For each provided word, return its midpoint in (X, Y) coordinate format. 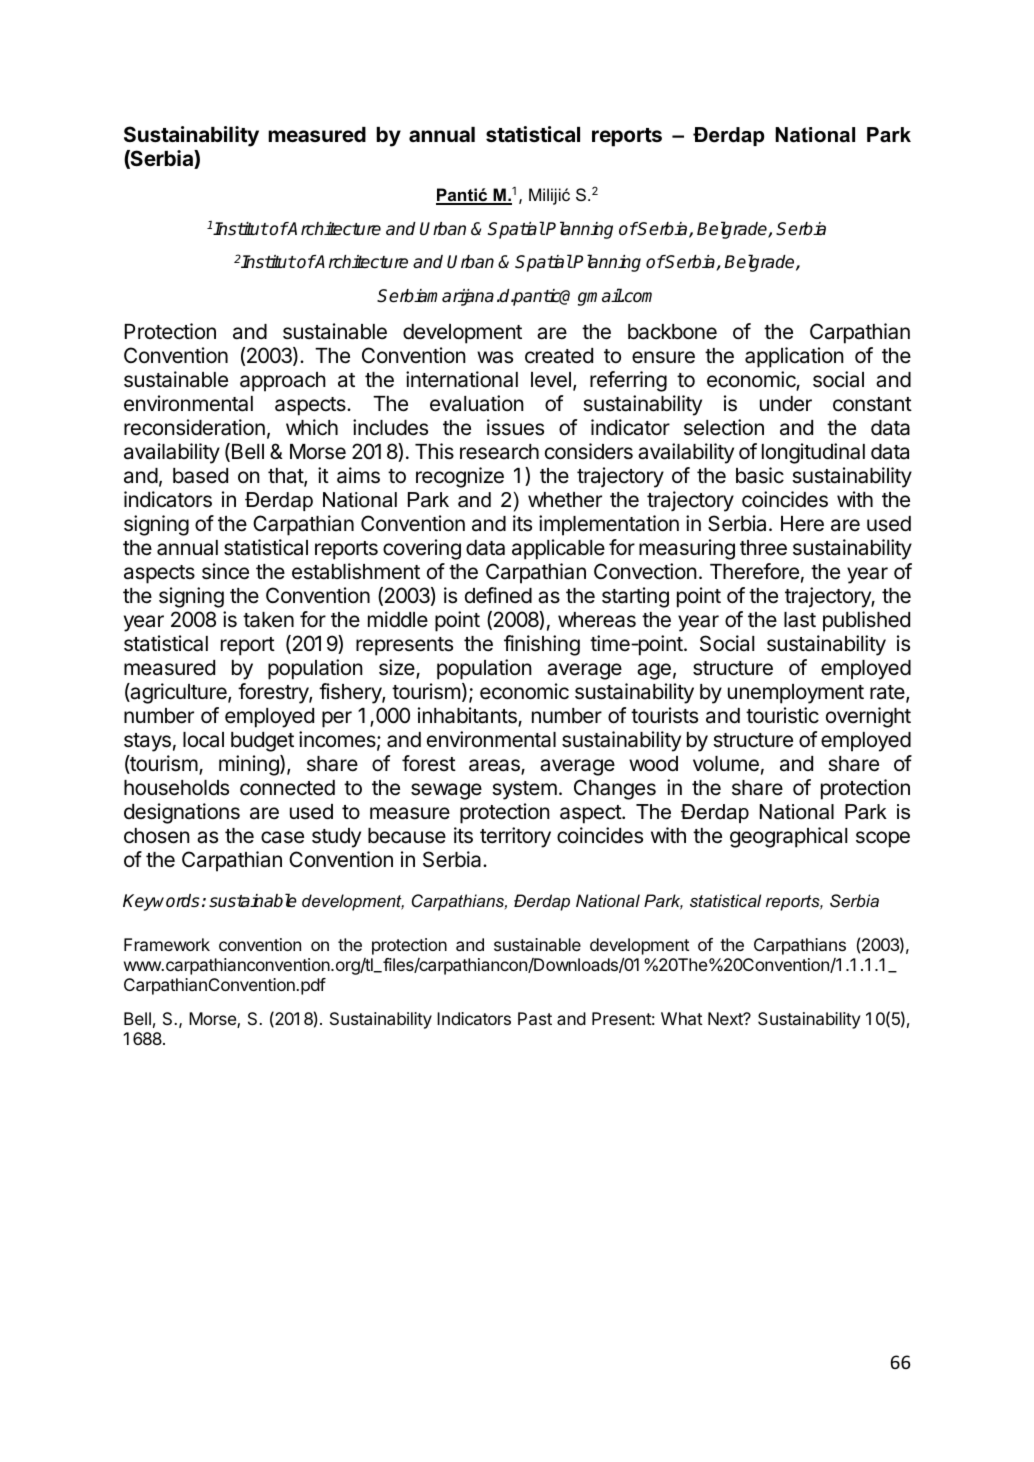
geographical (788, 837)
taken (268, 620)
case (282, 837)
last (800, 620)
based (200, 476)
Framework (167, 944)
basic (760, 475)
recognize (460, 477)
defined (498, 595)
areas (495, 766)
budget (262, 742)
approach (283, 382)
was (495, 357)
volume (726, 764)
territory (515, 837)
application (794, 357)
